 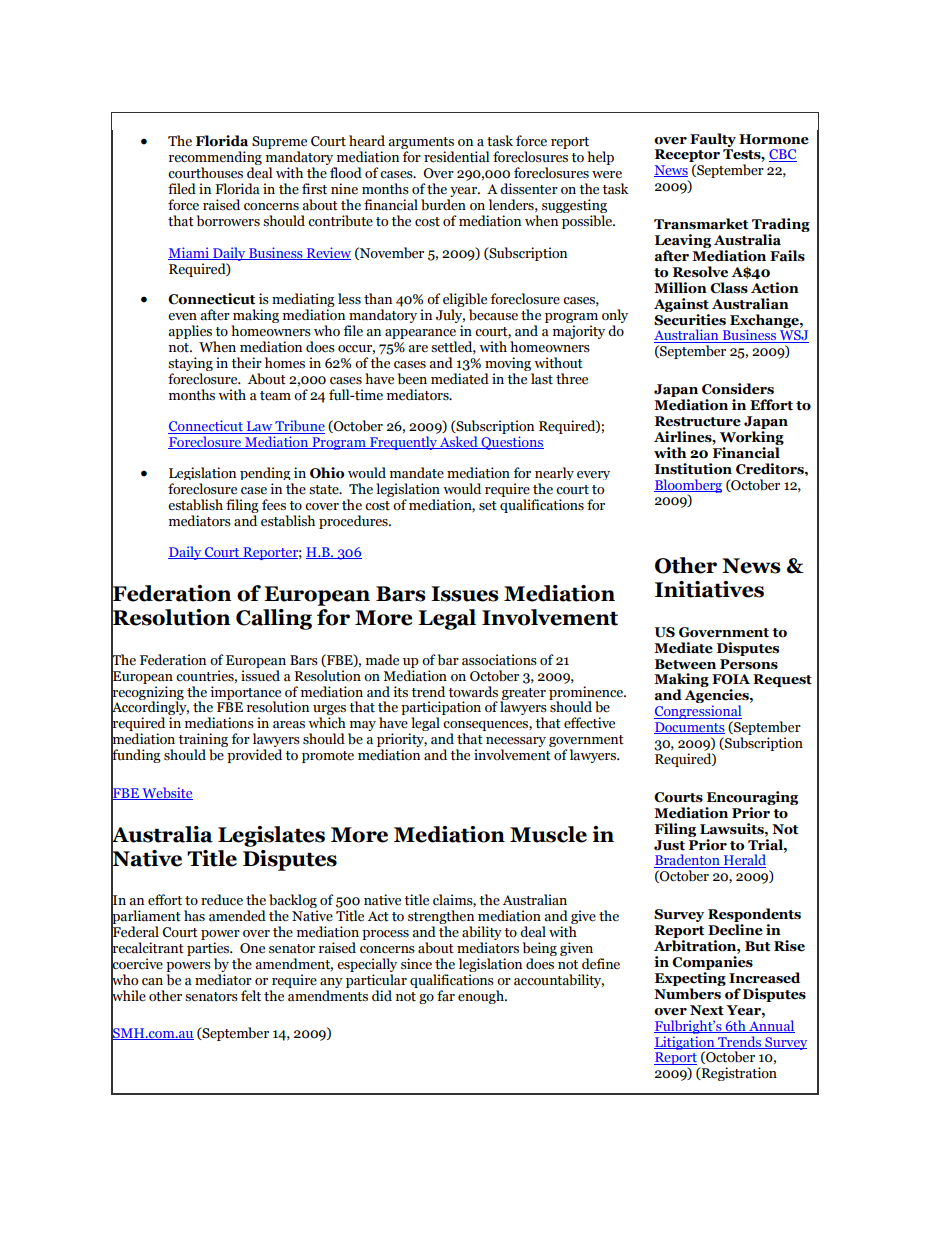 What do you see at coordinates (687, 157) in the screenshot?
I see `Receptor` at bounding box center [687, 157].
